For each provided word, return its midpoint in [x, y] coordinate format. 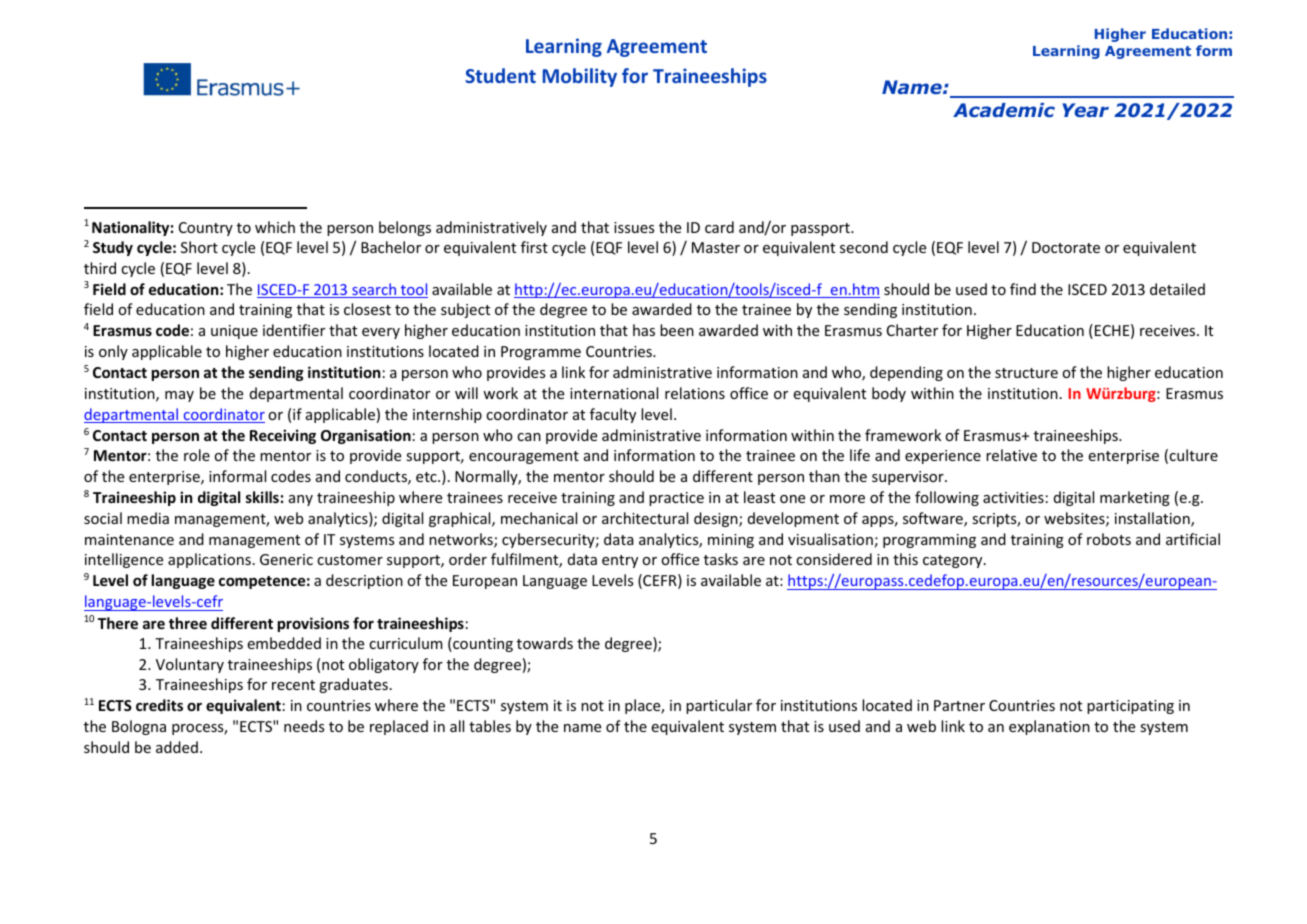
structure [1026, 373]
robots [1109, 539]
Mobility [580, 77]
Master [716, 247]
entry [620, 561]
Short [199, 247]
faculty [613, 415]
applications [209, 560]
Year [1085, 110]
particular [719, 706]
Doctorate [1066, 247]
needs [304, 726]
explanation [1049, 727]
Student [500, 75]
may [179, 396]
